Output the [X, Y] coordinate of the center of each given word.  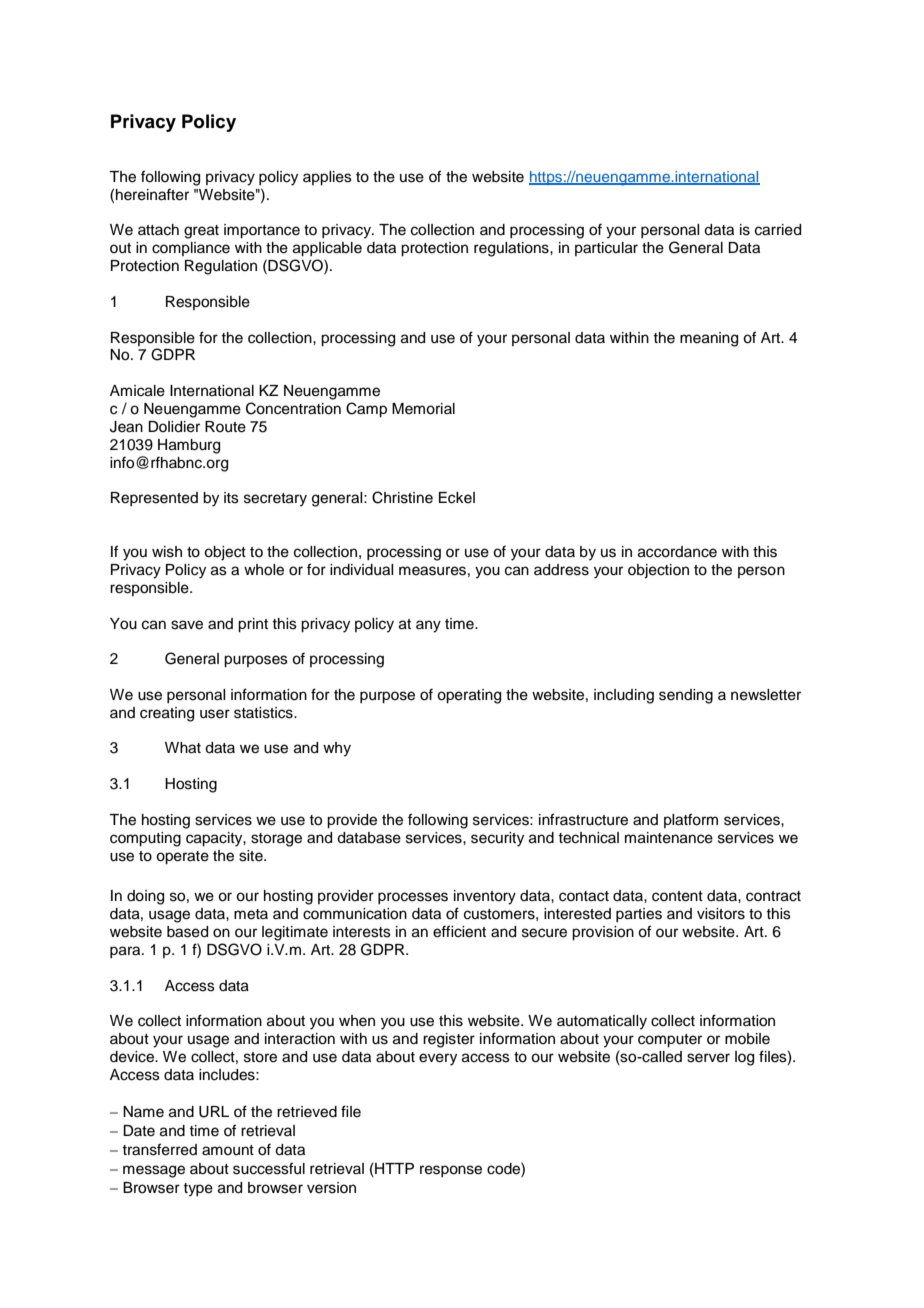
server [708, 1058]
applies [327, 178]
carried [778, 230]
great [201, 232]
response [451, 1171]
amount [228, 1150]
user [215, 714]
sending [686, 696]
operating [469, 696]
